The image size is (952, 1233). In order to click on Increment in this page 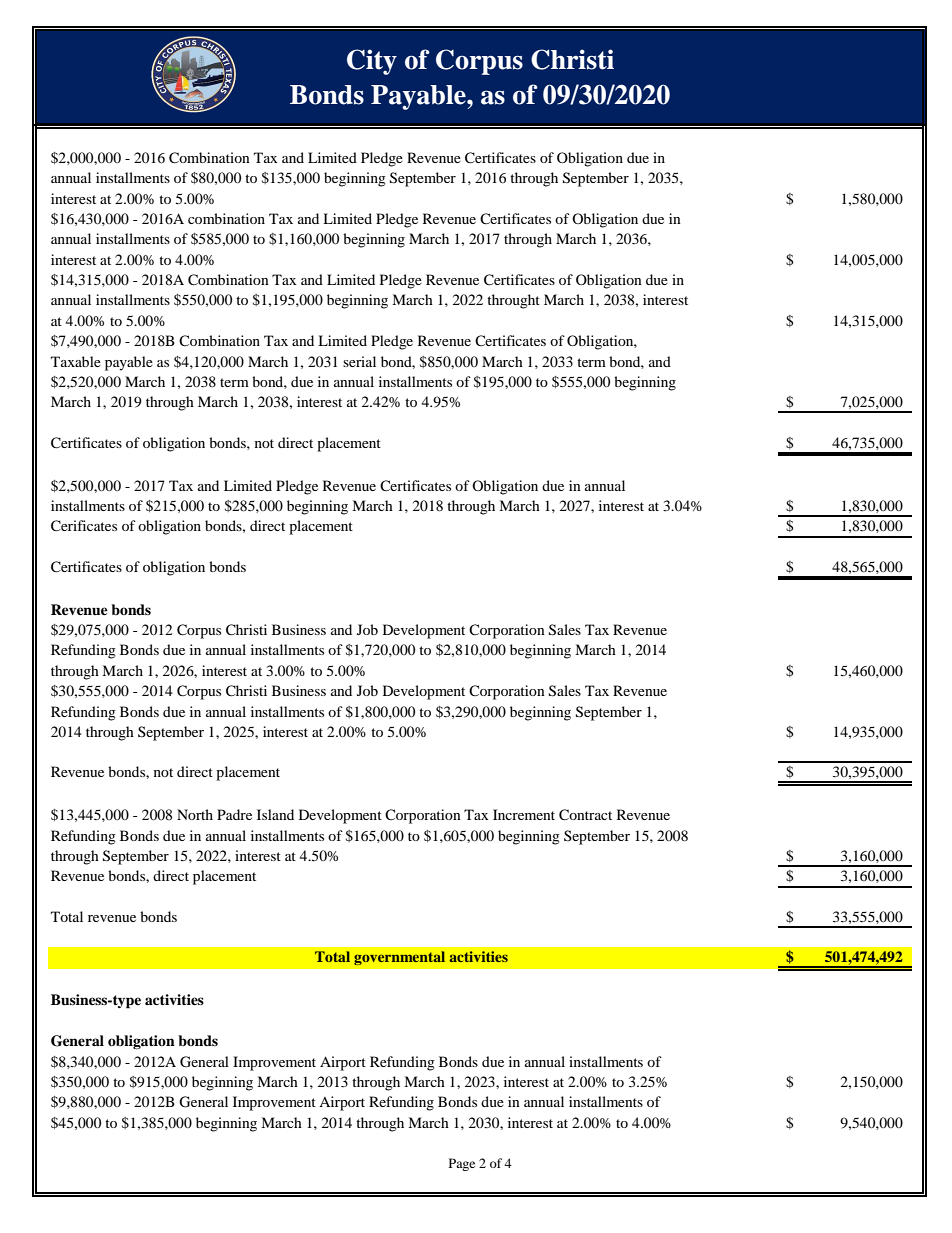, I will do `click(524, 814)`.
